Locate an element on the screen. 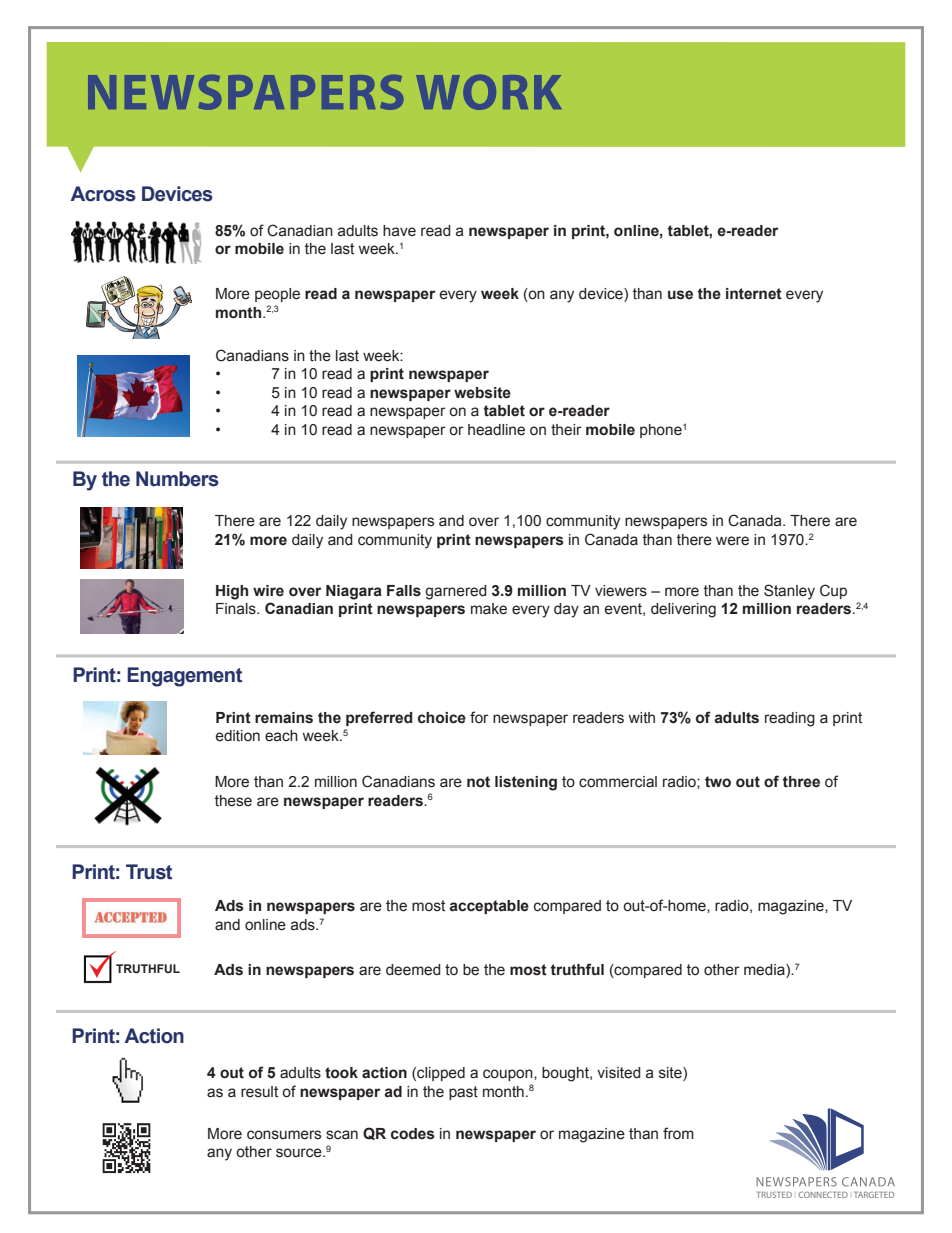 Image resolution: width=952 pixels, height=1233 pixels. consumers is located at coordinates (284, 1135).
